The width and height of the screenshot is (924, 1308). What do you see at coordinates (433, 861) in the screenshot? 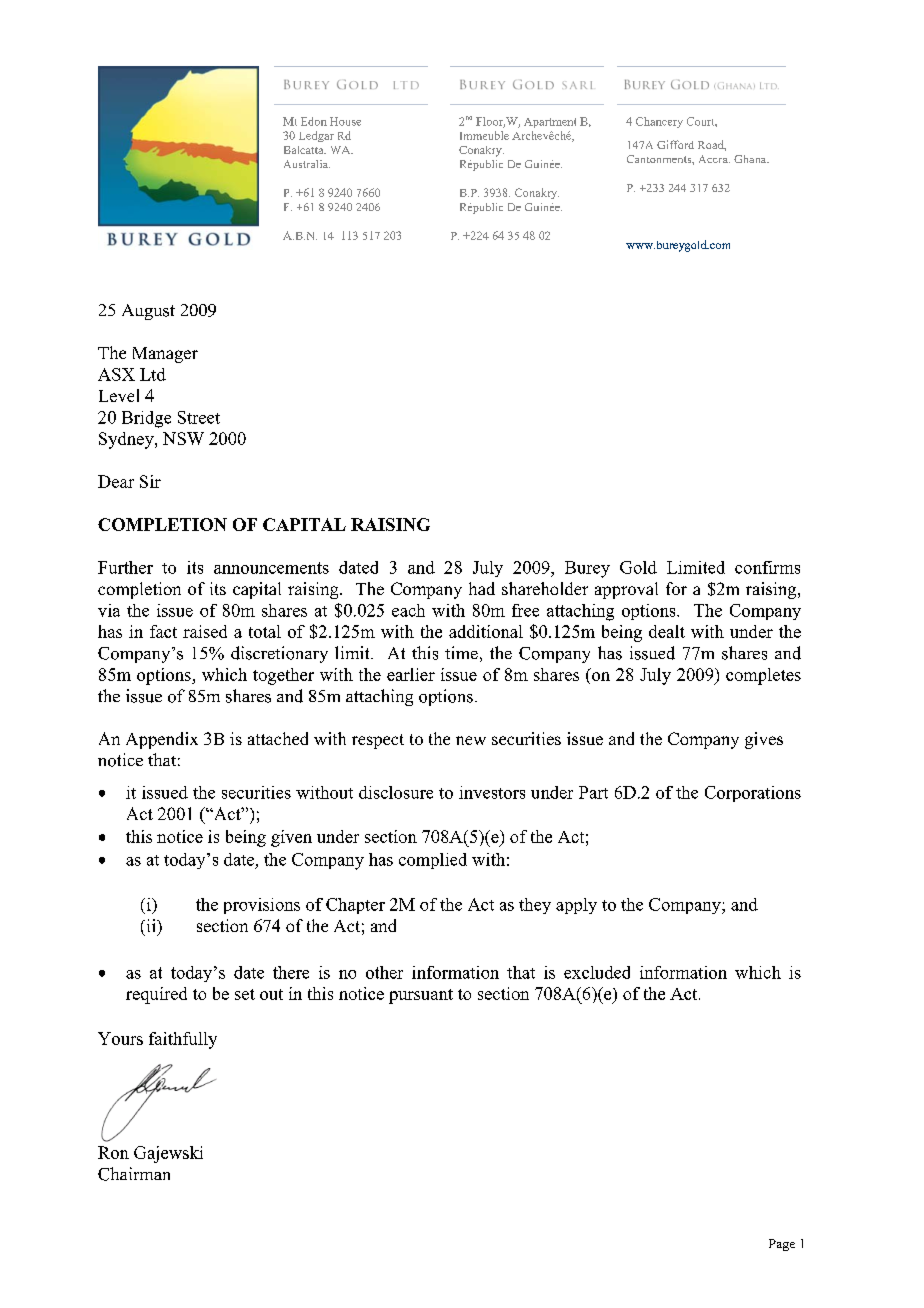
I see `complied` at bounding box center [433, 861].
